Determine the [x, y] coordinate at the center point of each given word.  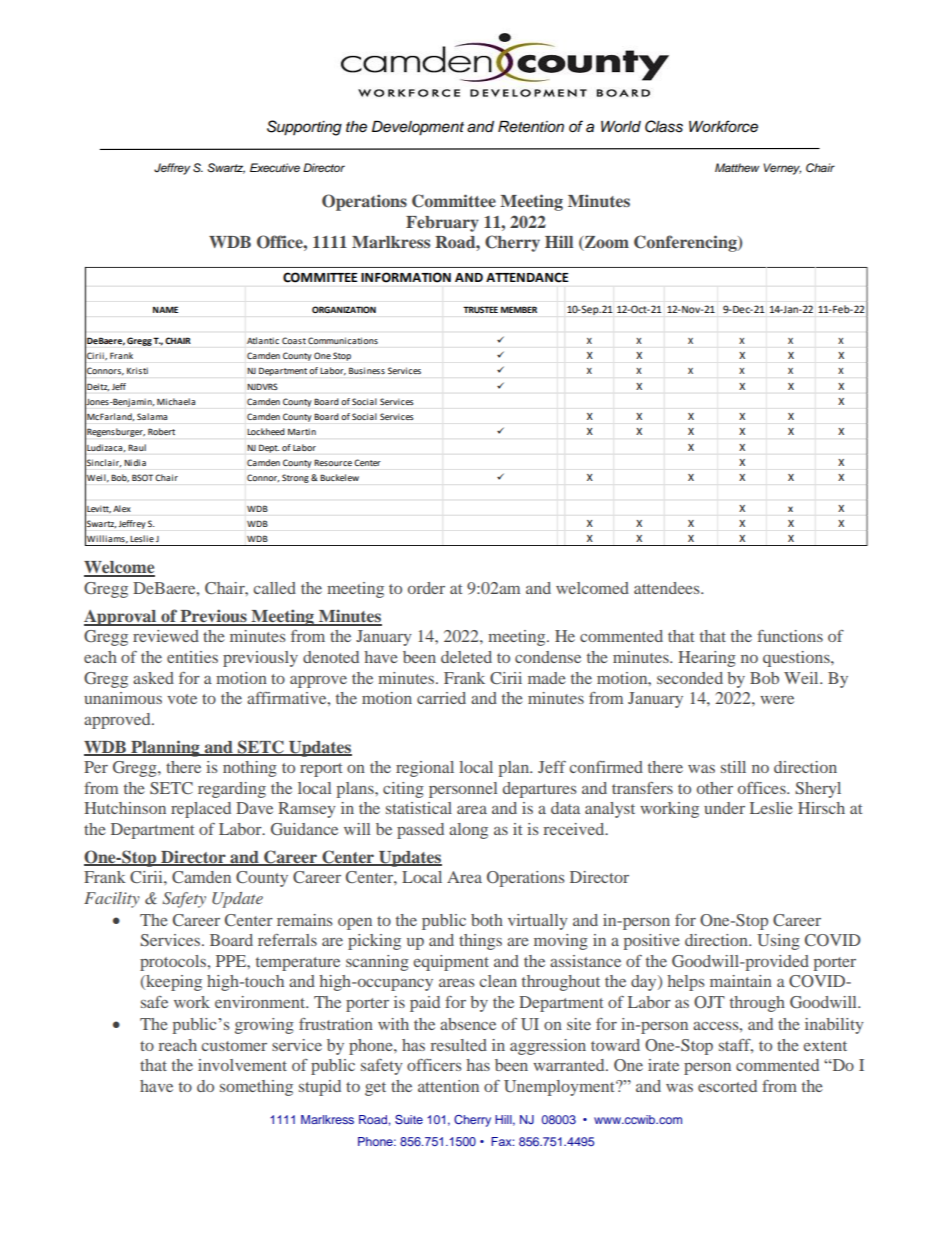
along [468, 831]
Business [367, 370]
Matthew [737, 167]
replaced [201, 810]
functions [790, 636]
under [724, 808]
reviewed [166, 636]
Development [418, 128]
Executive [275, 167]
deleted [466, 657]
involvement [242, 1065]
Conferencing [686, 243]
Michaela [176, 401]
